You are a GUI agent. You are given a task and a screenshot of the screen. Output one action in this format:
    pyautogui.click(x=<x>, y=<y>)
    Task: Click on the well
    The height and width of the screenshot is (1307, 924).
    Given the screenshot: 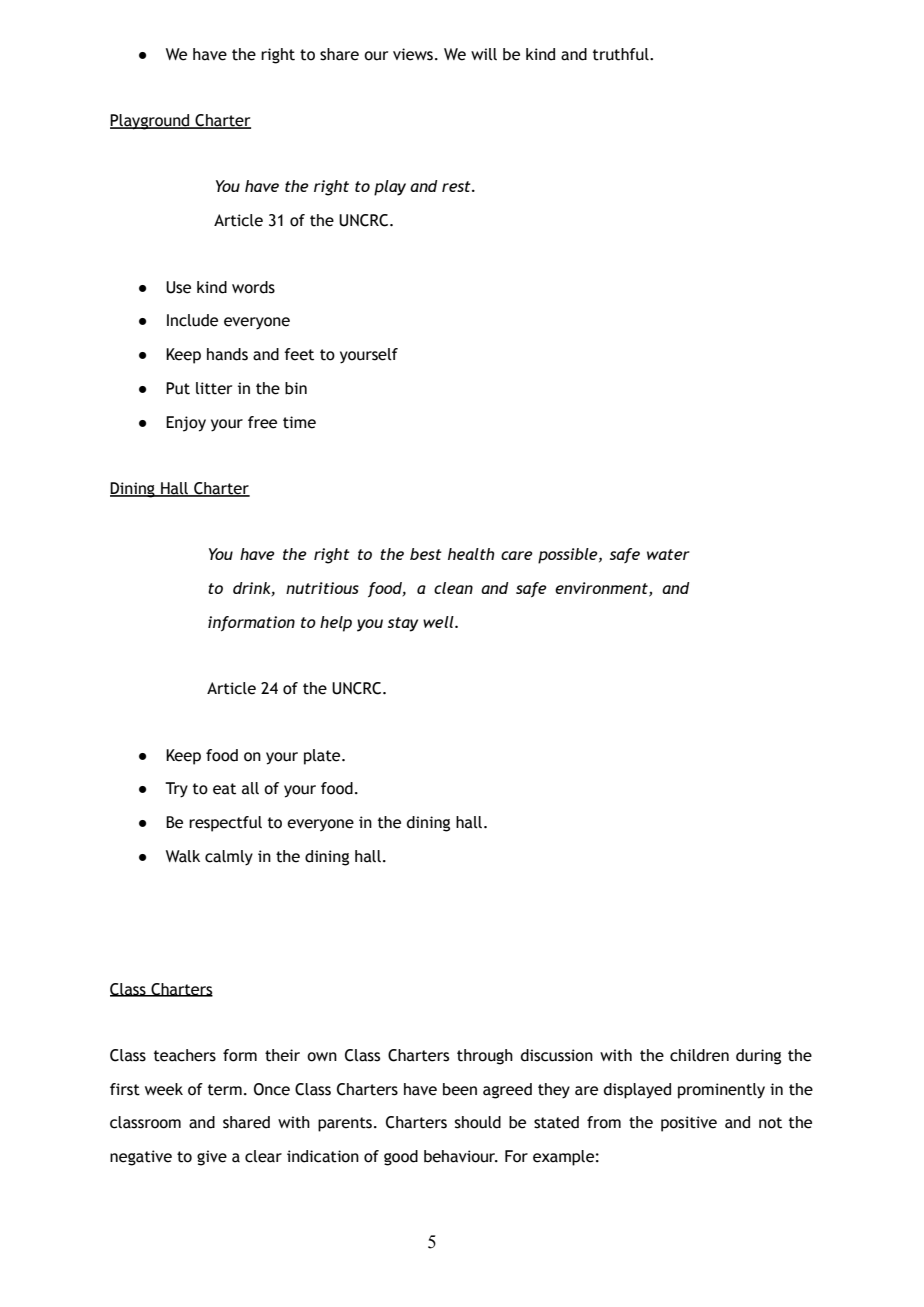 What is the action you would take?
    pyautogui.click(x=439, y=622)
